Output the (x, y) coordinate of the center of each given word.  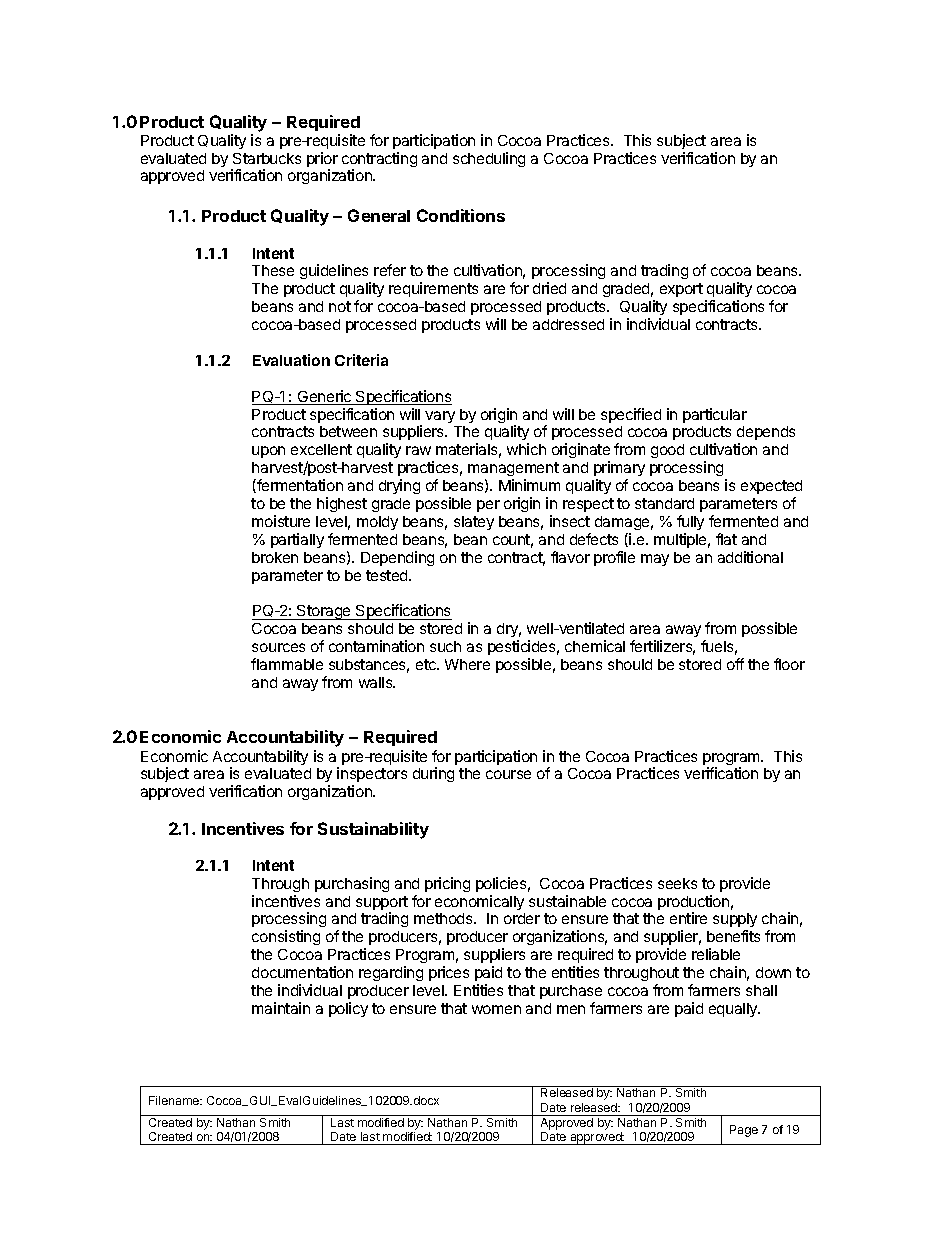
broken (275, 557)
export (681, 290)
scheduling (489, 159)
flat (726, 539)
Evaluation (291, 360)
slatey (474, 523)
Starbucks (267, 158)
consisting (286, 937)
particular (715, 415)
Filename (175, 1100)
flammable (287, 664)
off (735, 664)
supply (735, 922)
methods (444, 918)
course (508, 774)
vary (440, 417)
